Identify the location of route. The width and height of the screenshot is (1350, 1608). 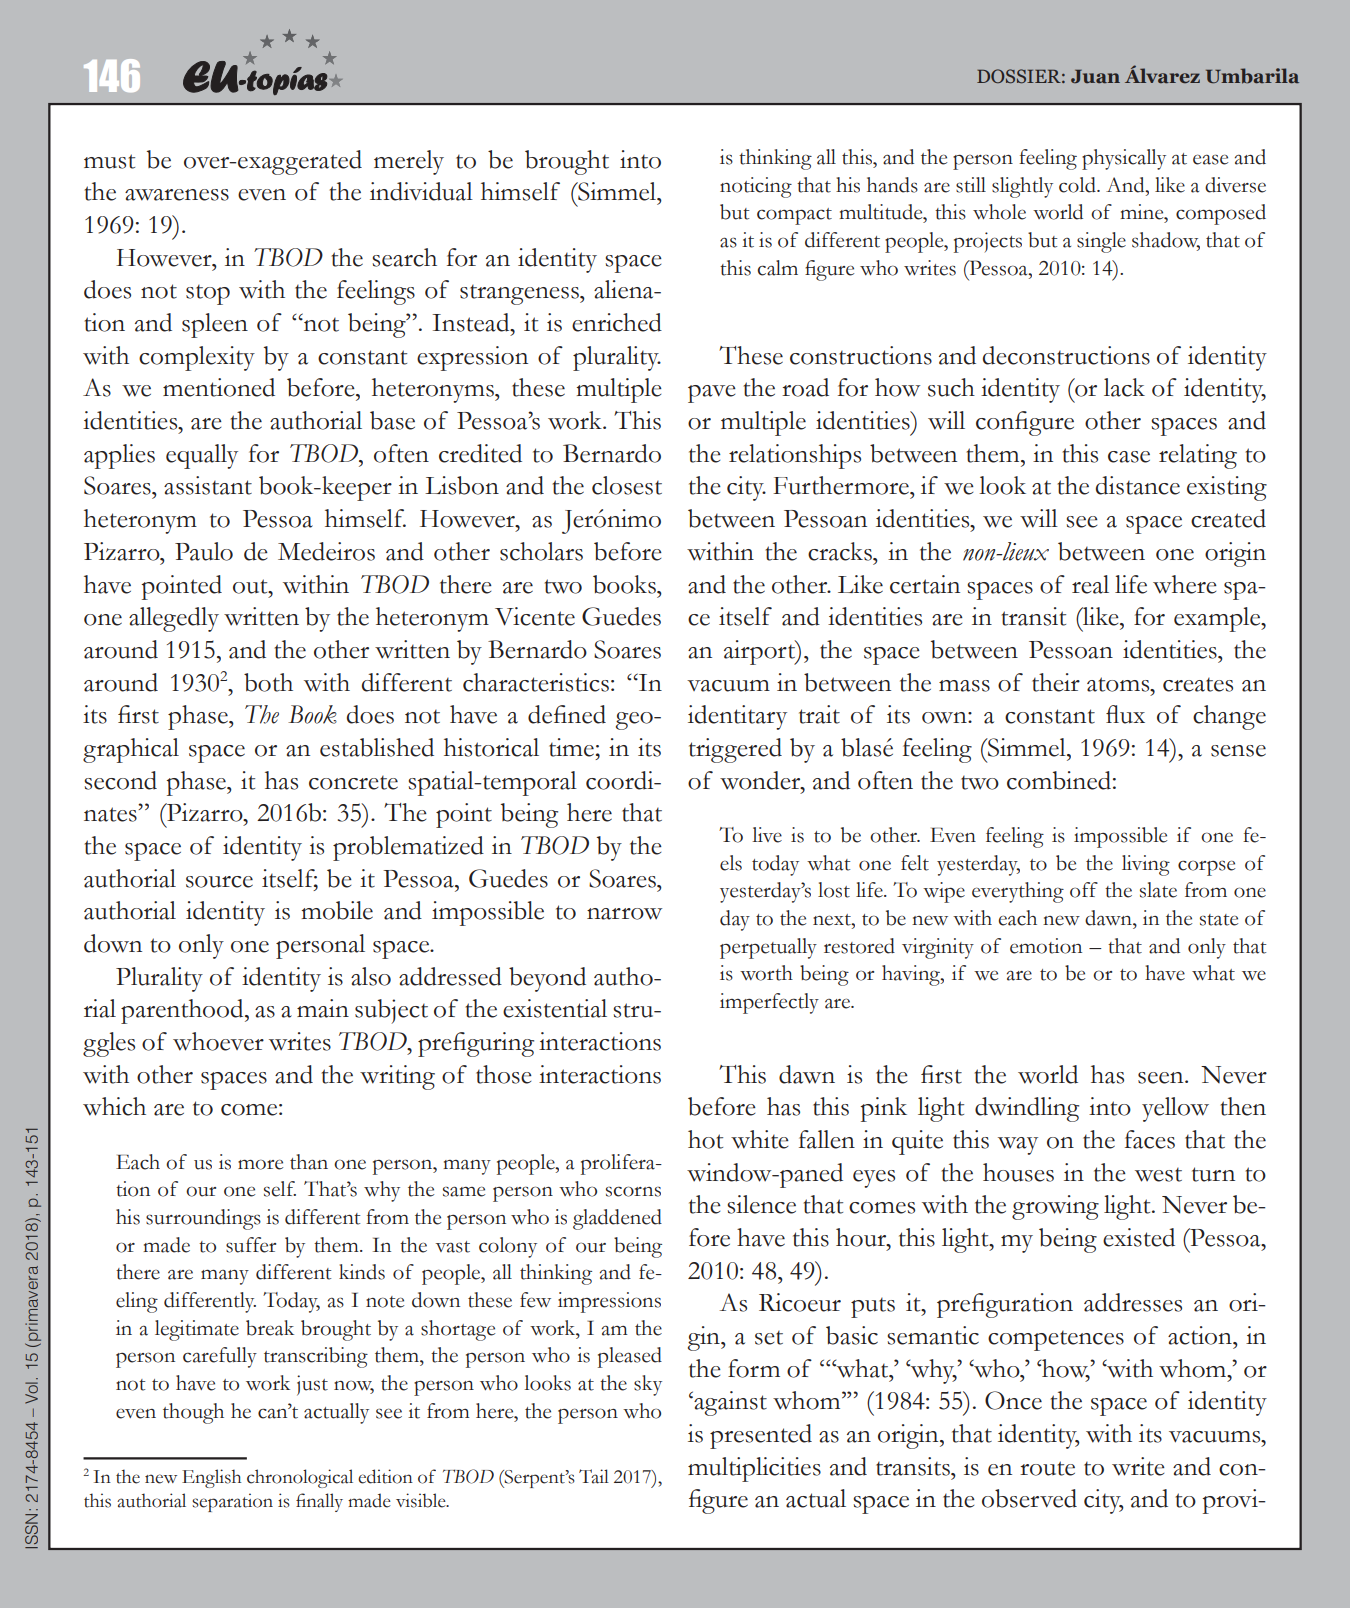
(1047, 1468).
